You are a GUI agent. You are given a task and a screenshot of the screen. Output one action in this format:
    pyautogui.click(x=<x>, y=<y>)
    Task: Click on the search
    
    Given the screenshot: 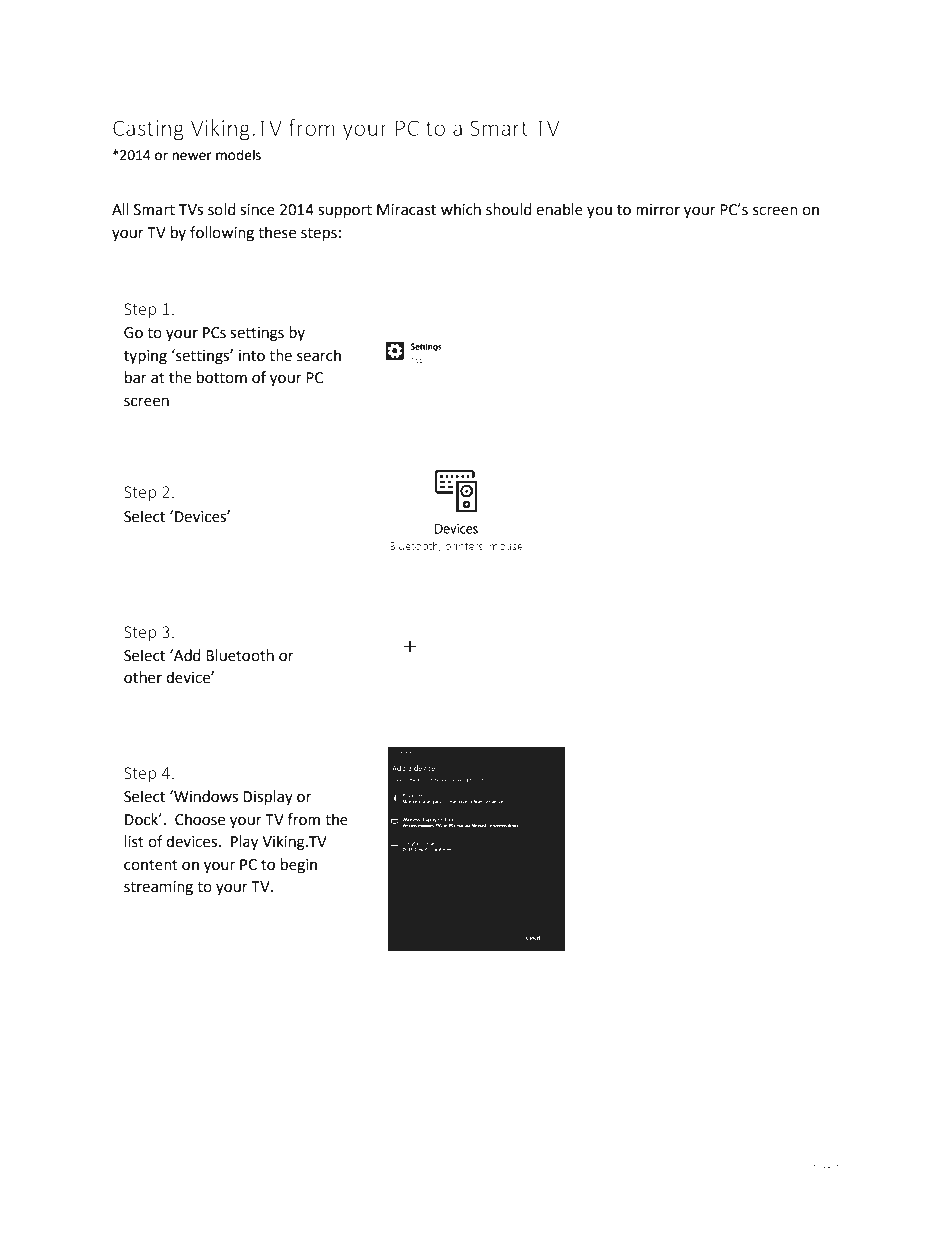 What is the action you would take?
    pyautogui.click(x=319, y=355)
